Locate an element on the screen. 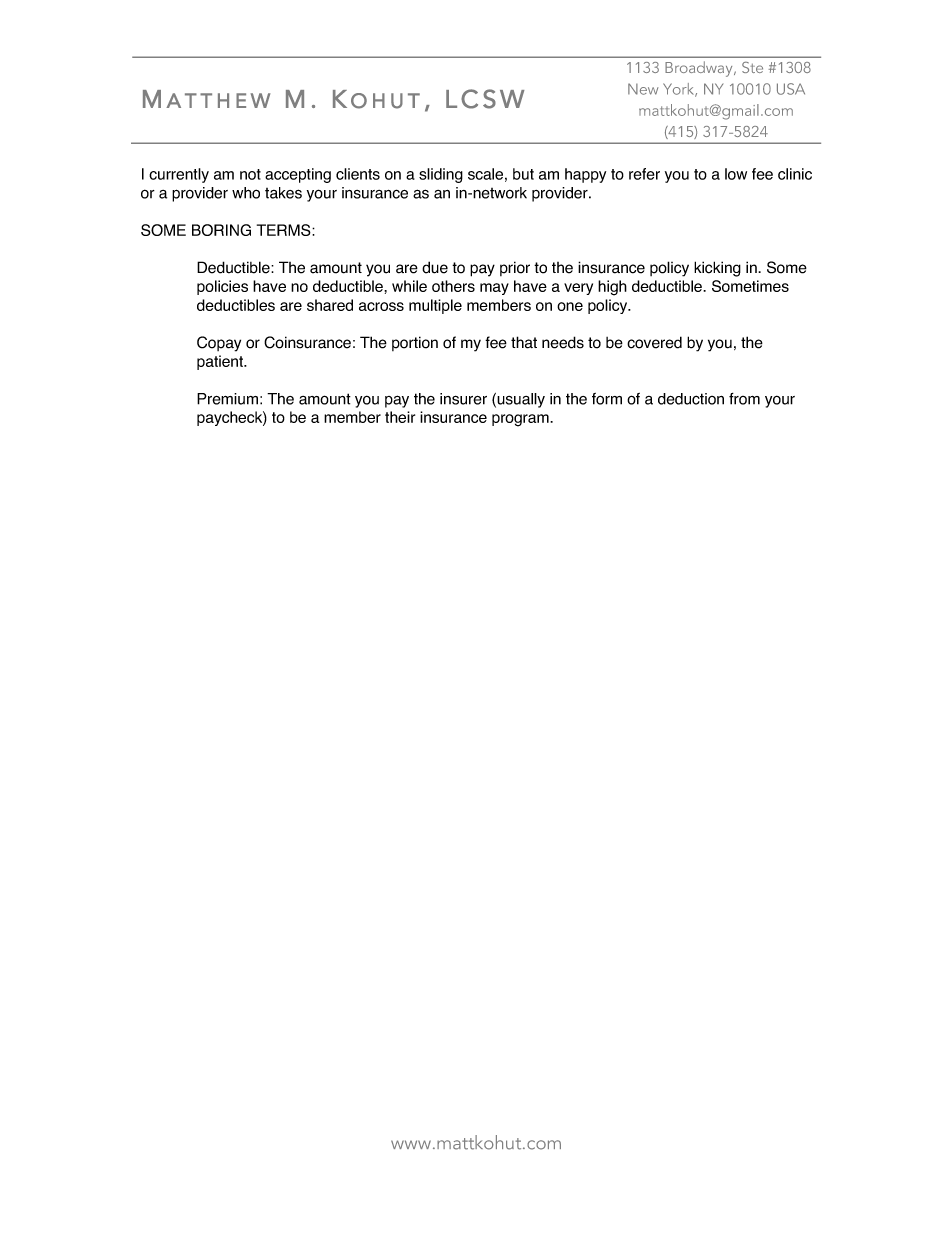 The height and width of the screenshot is (1233, 952). prior is located at coordinates (515, 268).
